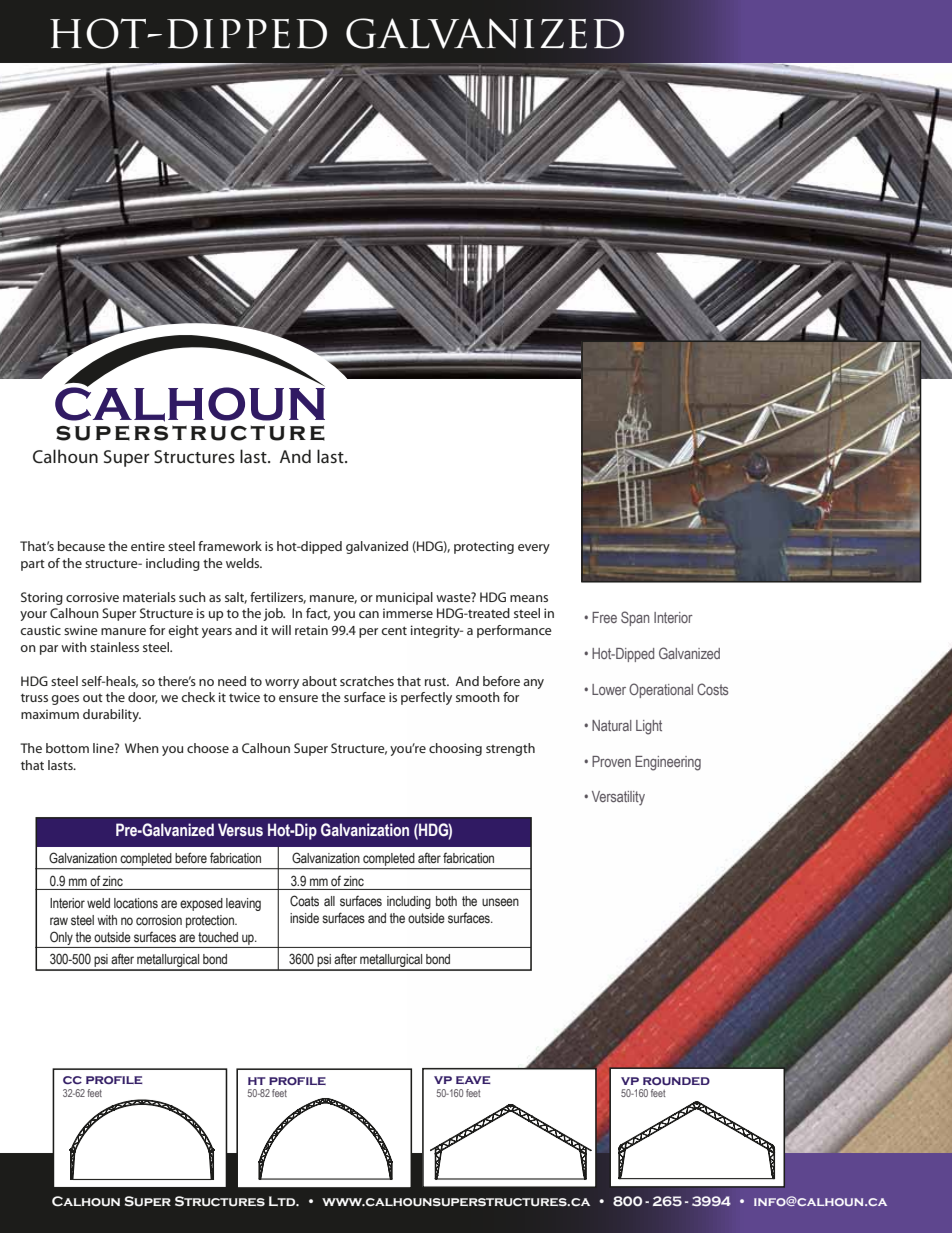 This page has width=952, height=1233. What do you see at coordinates (473, 1080) in the page?
I see `eave` at bounding box center [473, 1080].
